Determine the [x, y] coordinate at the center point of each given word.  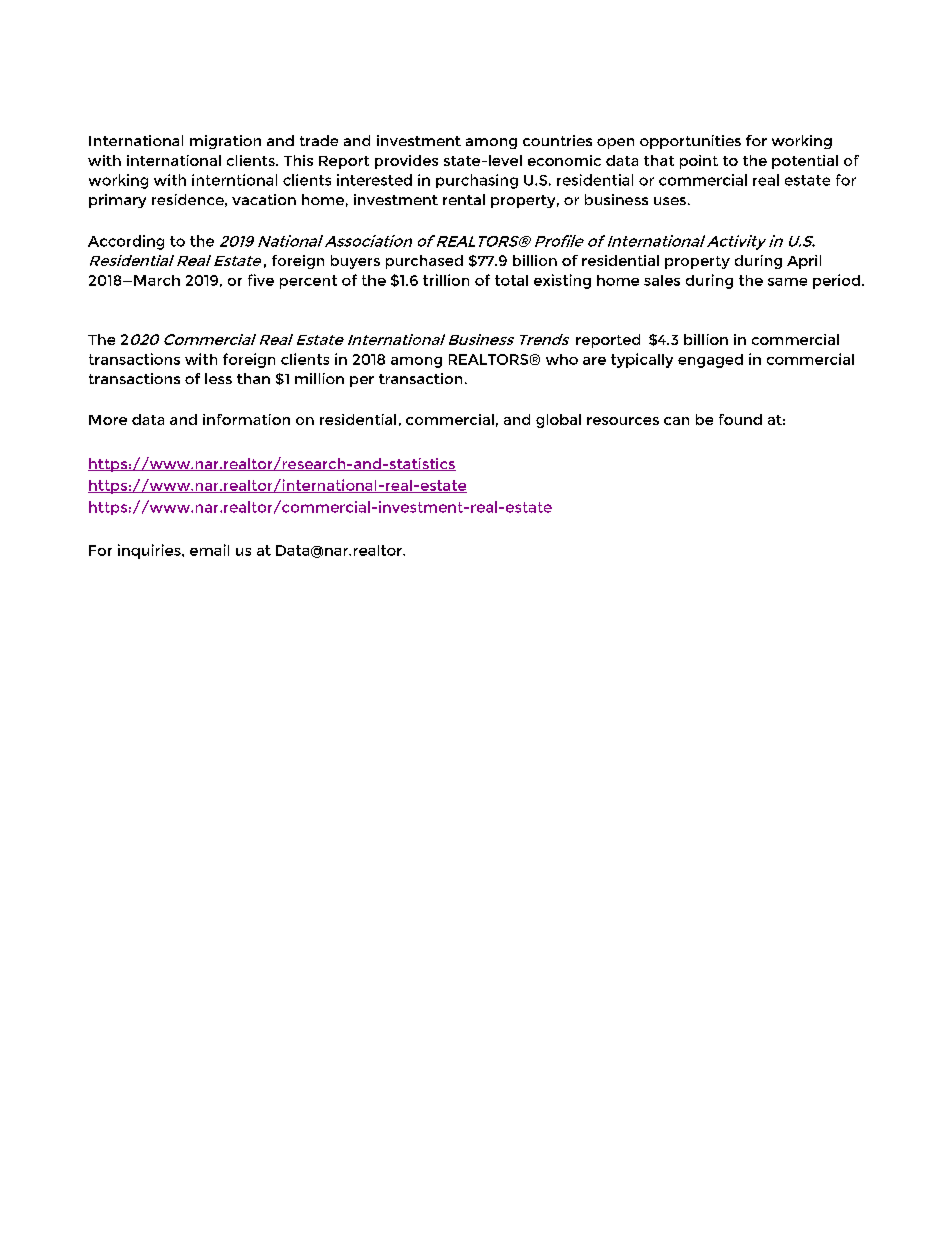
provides [406, 162]
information [246, 419]
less [218, 378]
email [209, 550]
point [699, 162]
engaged [710, 361]
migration [225, 142]
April [804, 262]
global [558, 421]
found [740, 419]
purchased [424, 262]
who [562, 359]
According [126, 242]
